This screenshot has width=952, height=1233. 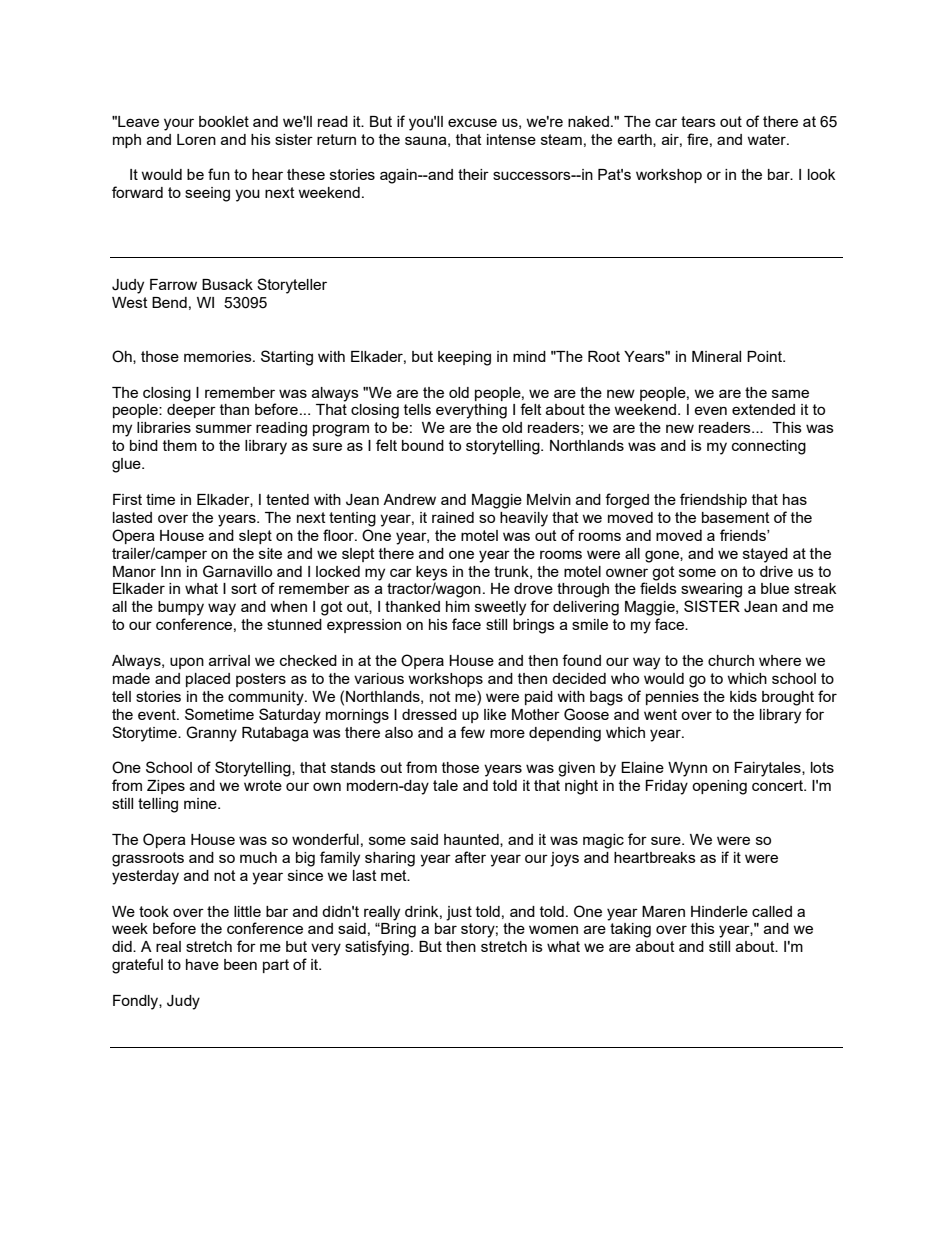 I want to click on water, so click(x=767, y=139).
